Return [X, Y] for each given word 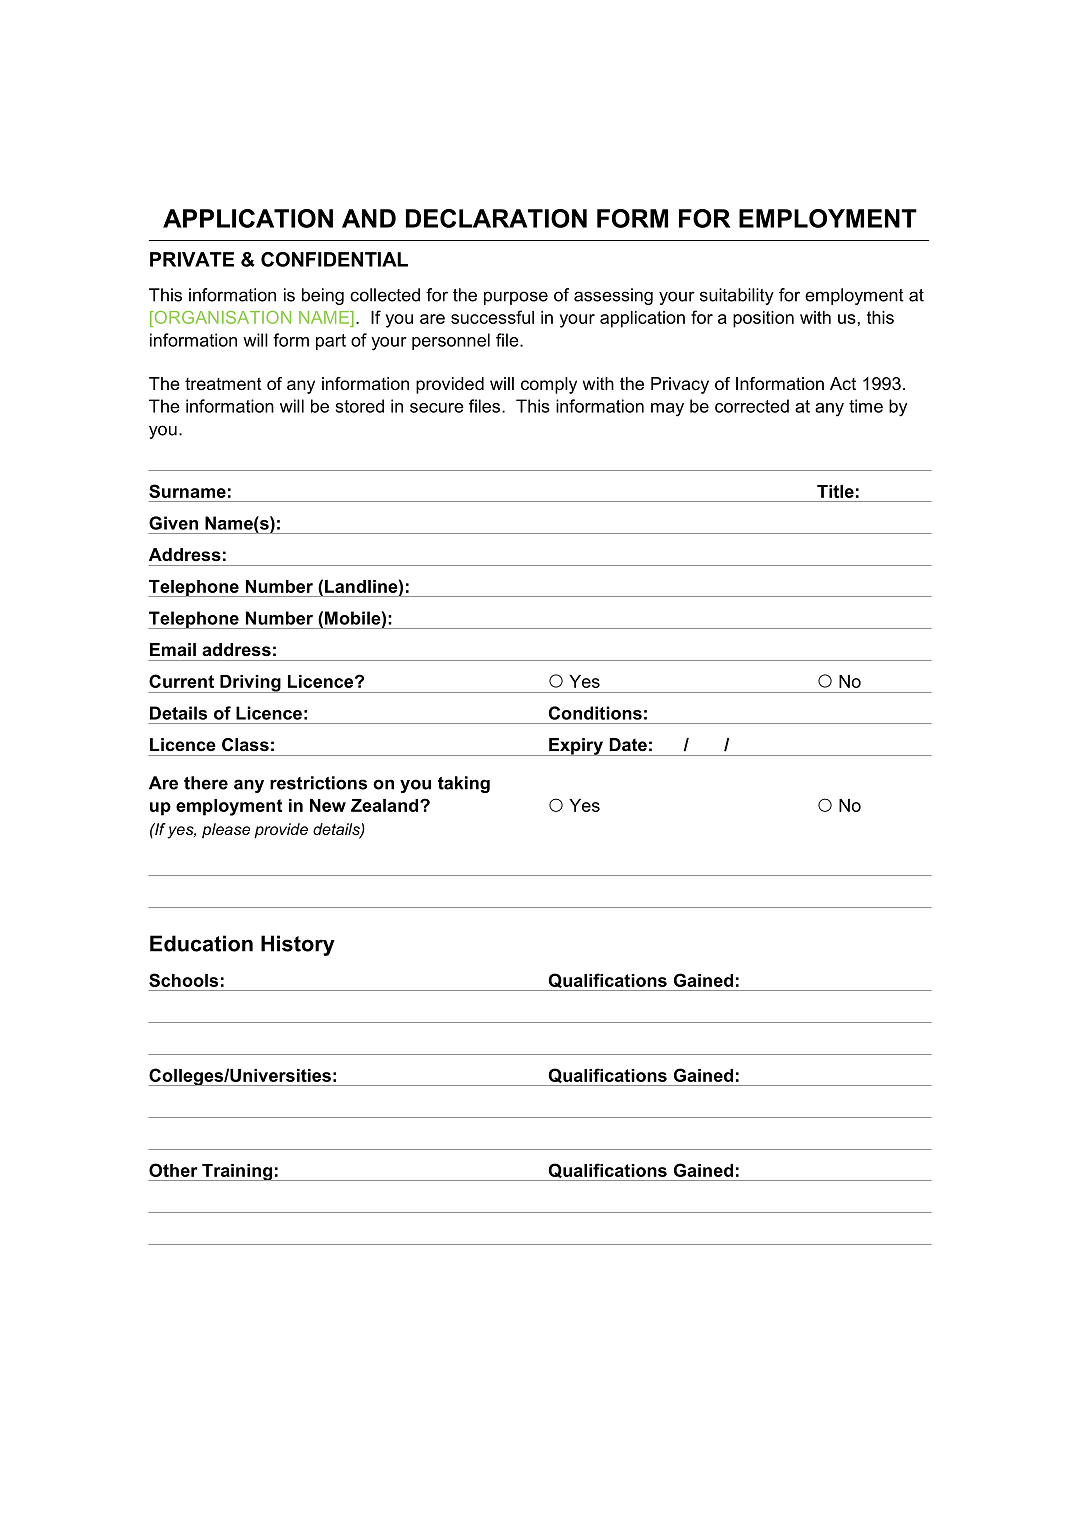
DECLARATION [496, 218]
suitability [737, 296]
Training [237, 1172]
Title [835, 491]
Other [173, 1170]
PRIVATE [192, 259]
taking [464, 784]
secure [437, 408]
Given [173, 523]
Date [628, 745]
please [226, 831]
